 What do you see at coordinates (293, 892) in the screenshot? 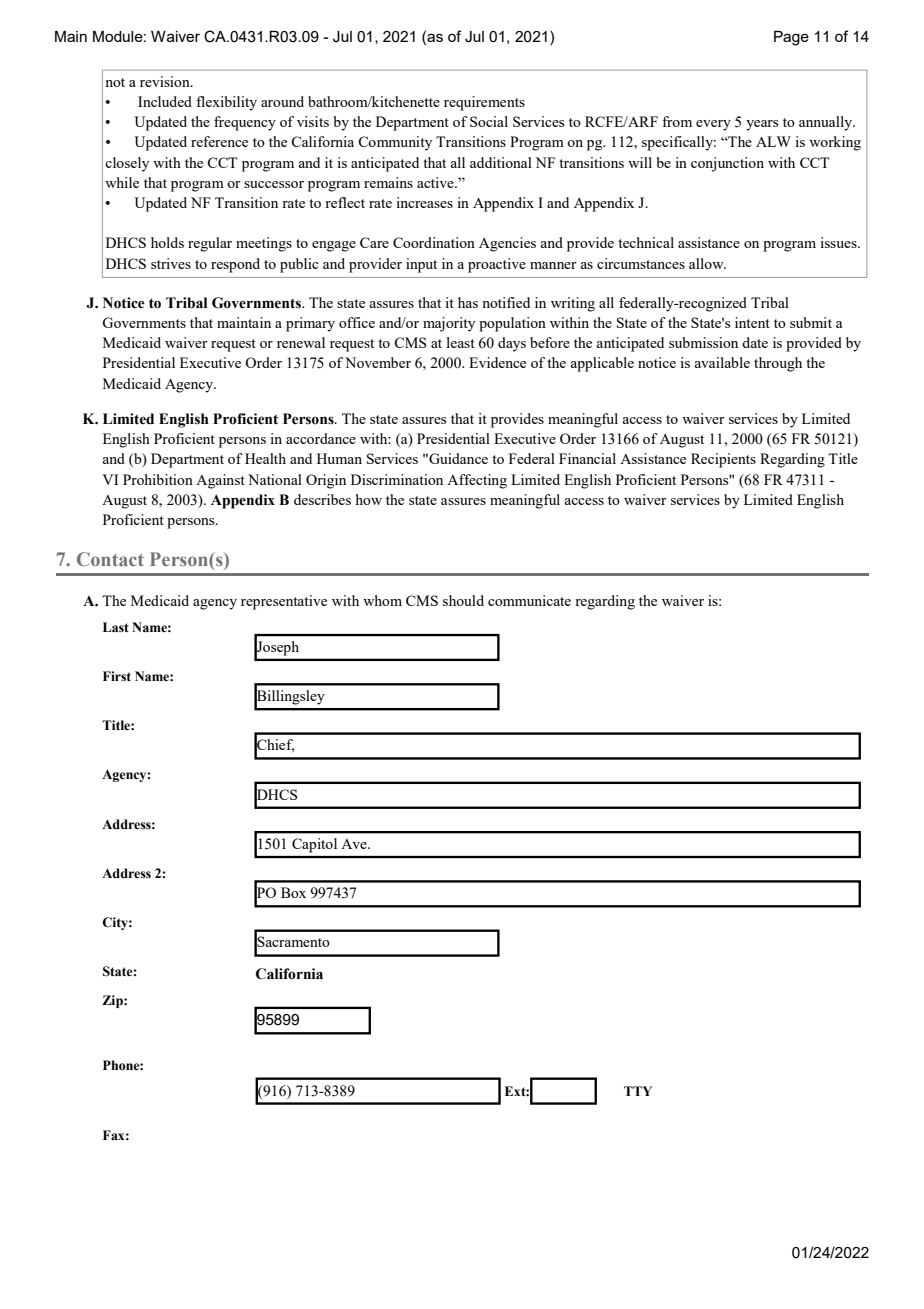
I see `Box` at bounding box center [293, 892].
